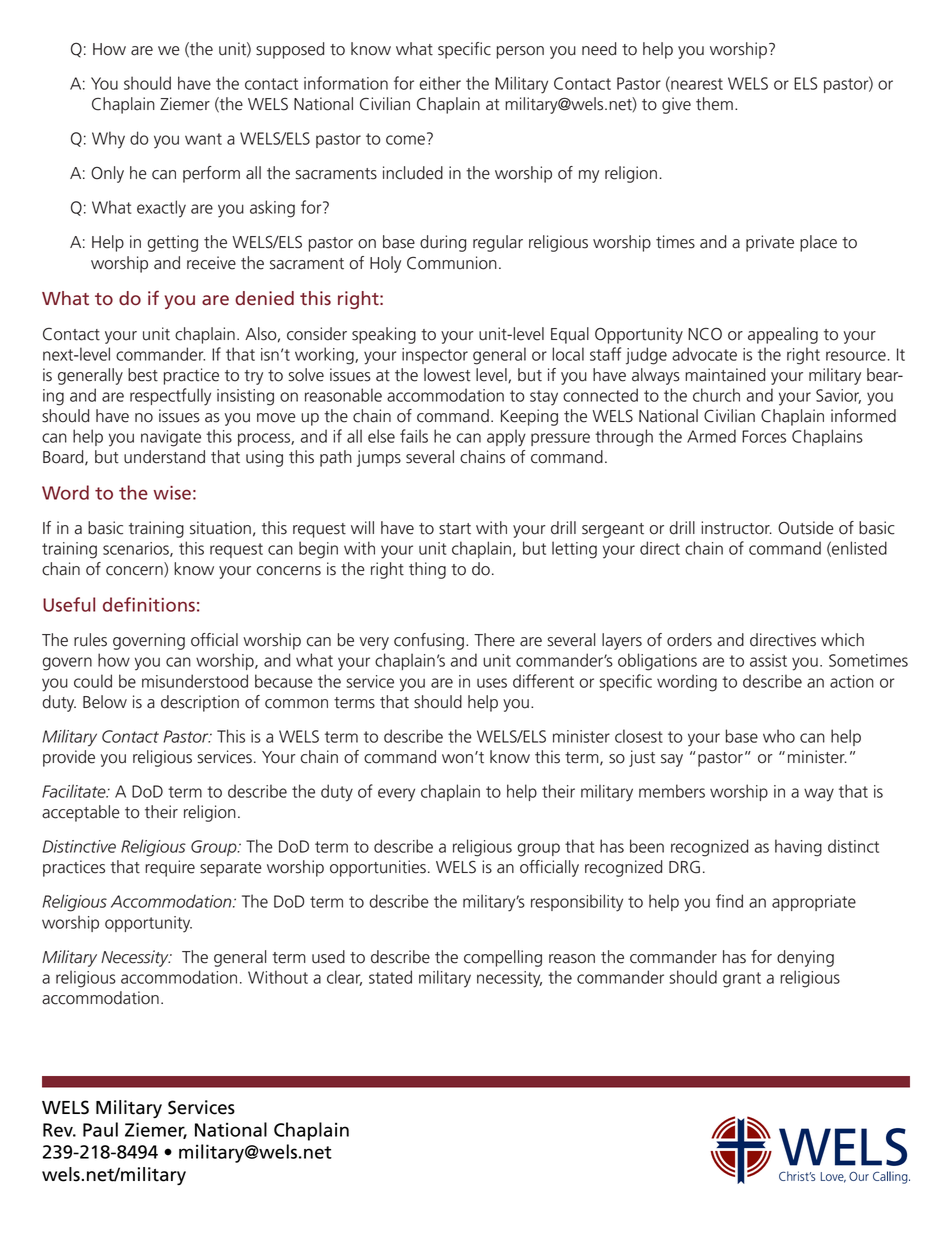  What do you see at coordinates (492, 683) in the document?
I see `uses` at bounding box center [492, 683].
